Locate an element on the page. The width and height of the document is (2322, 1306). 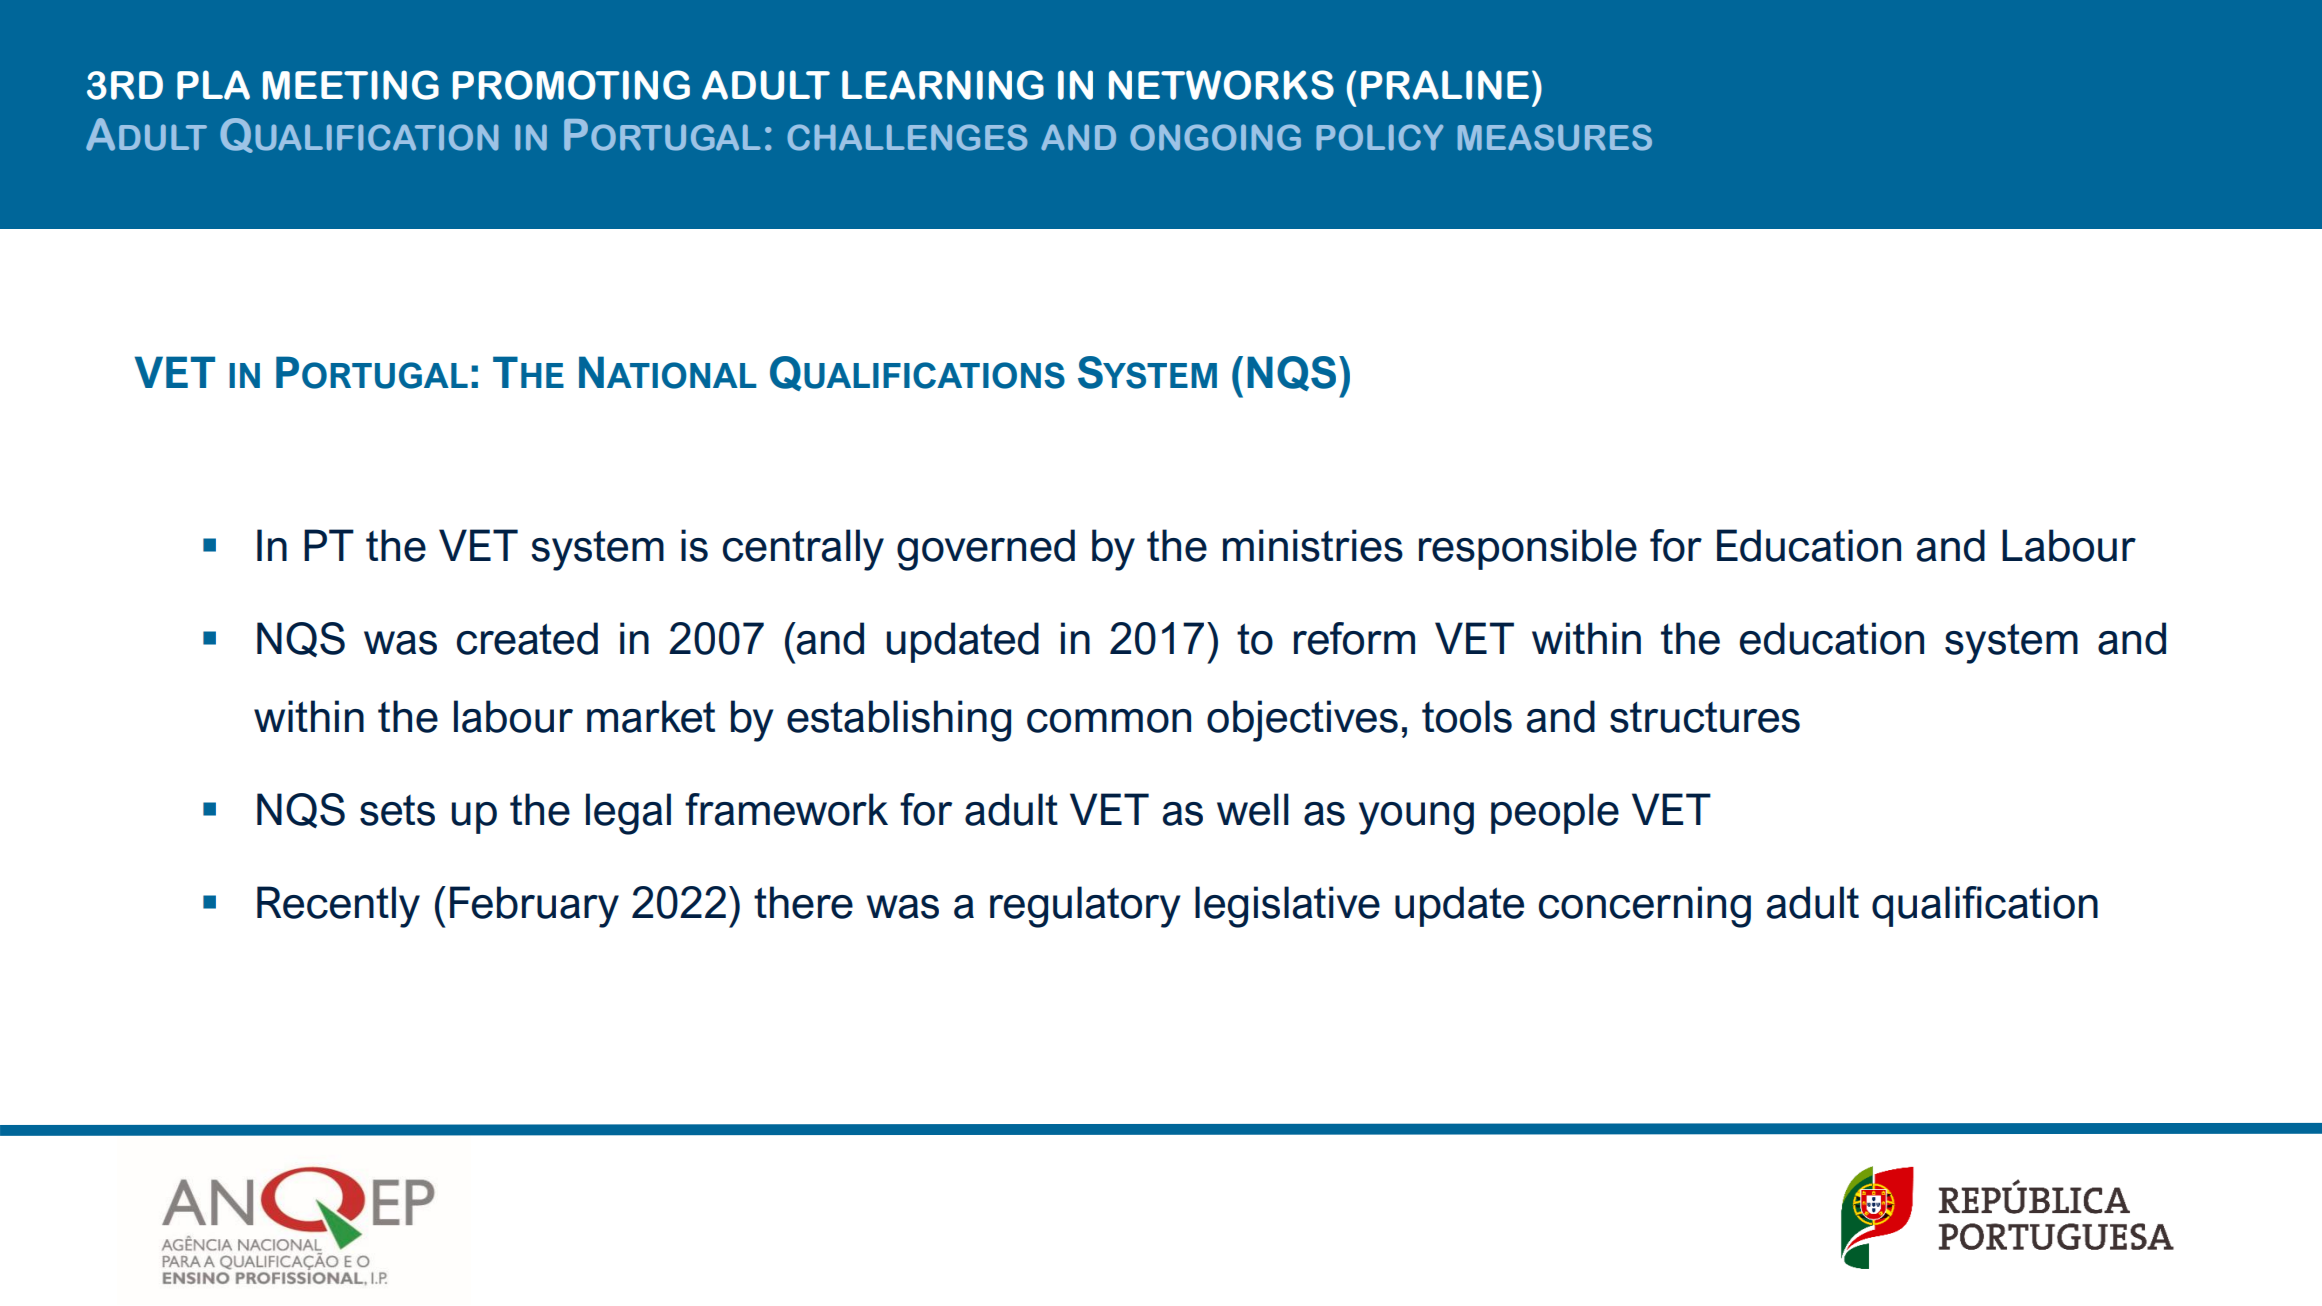
MEASURES is located at coordinates (1555, 137).
